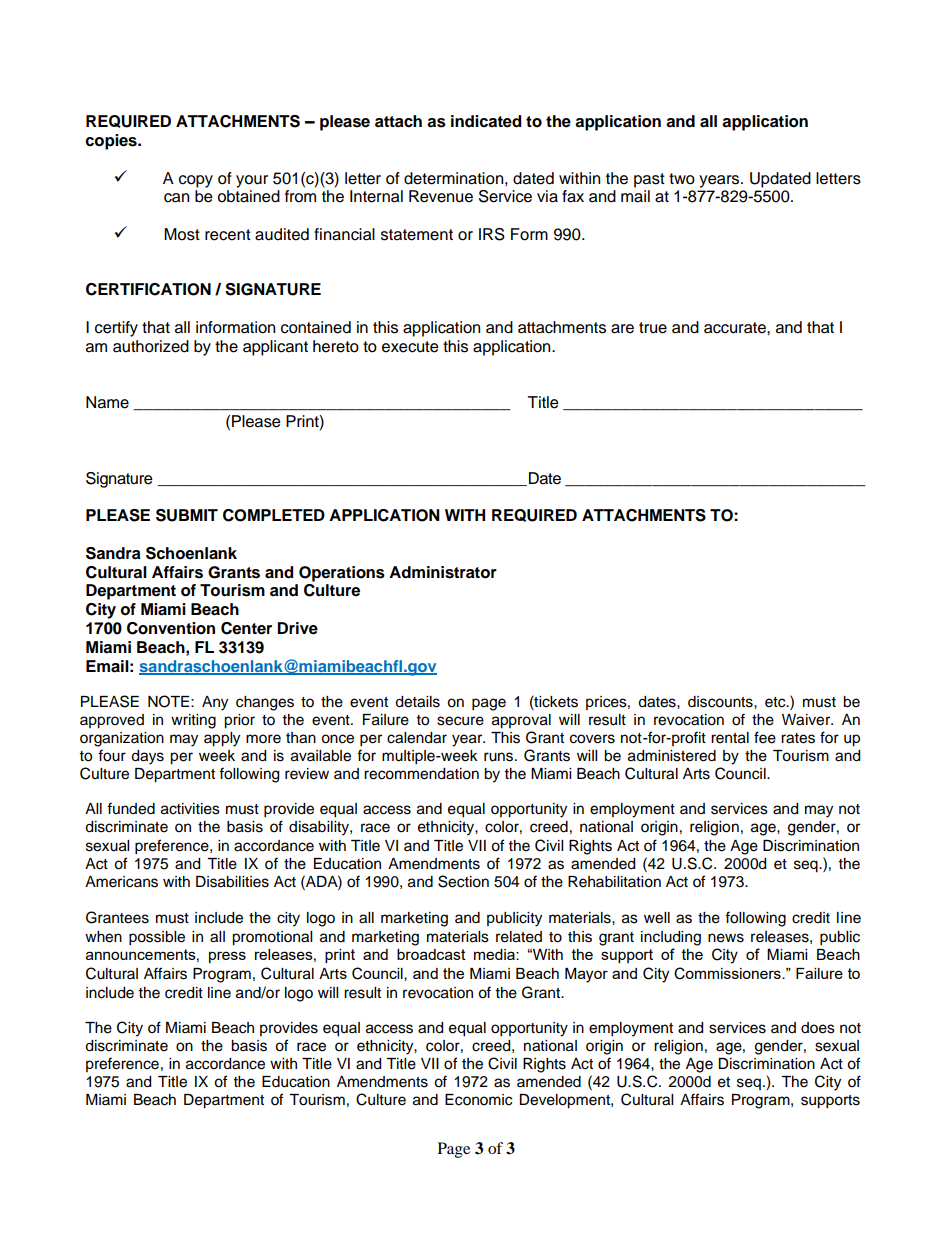 The width and height of the image is (952, 1233). What do you see at coordinates (486, 121) in the image?
I see `indicated` at bounding box center [486, 121].
